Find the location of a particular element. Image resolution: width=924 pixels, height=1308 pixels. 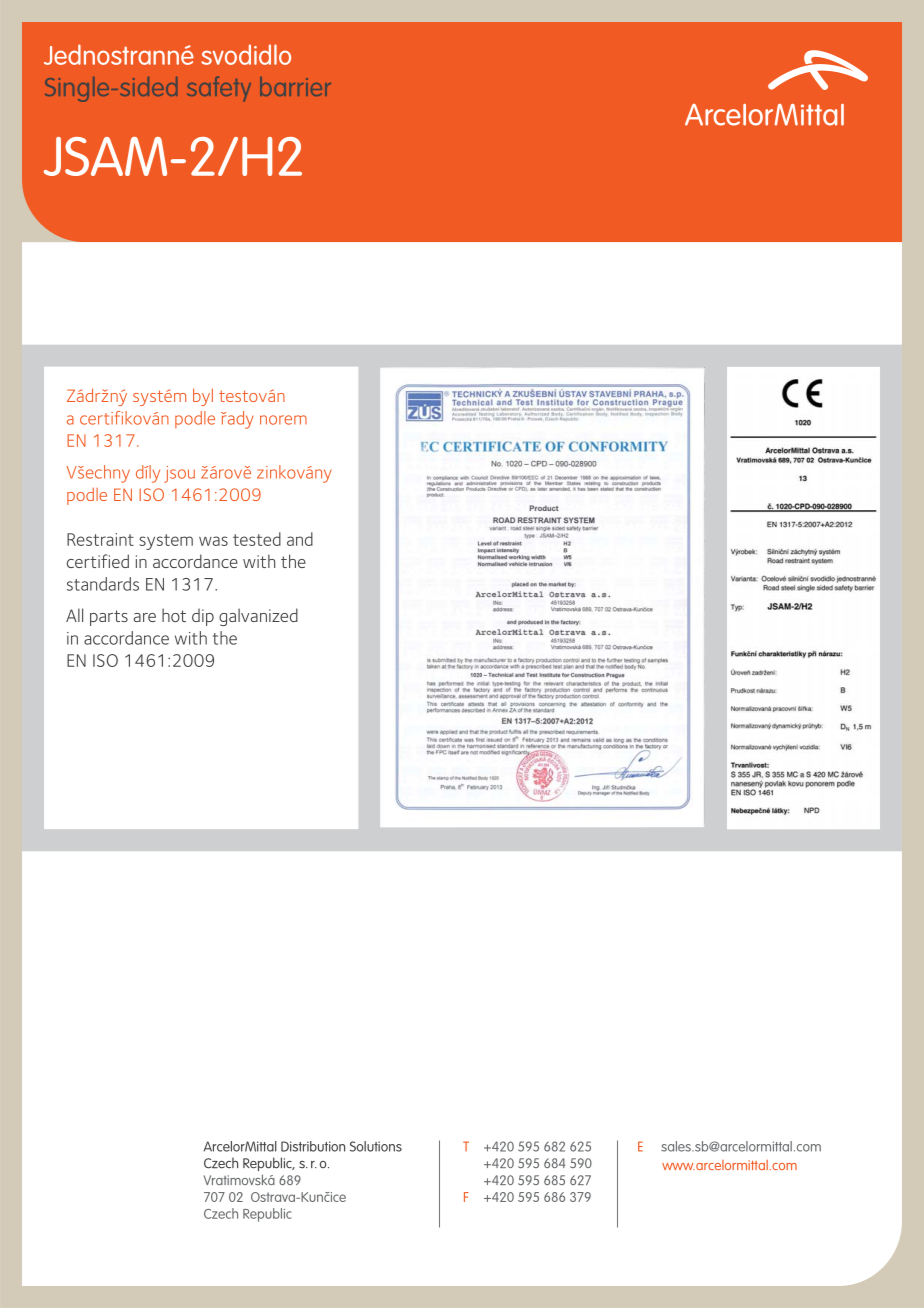

dip is located at coordinates (203, 617).
